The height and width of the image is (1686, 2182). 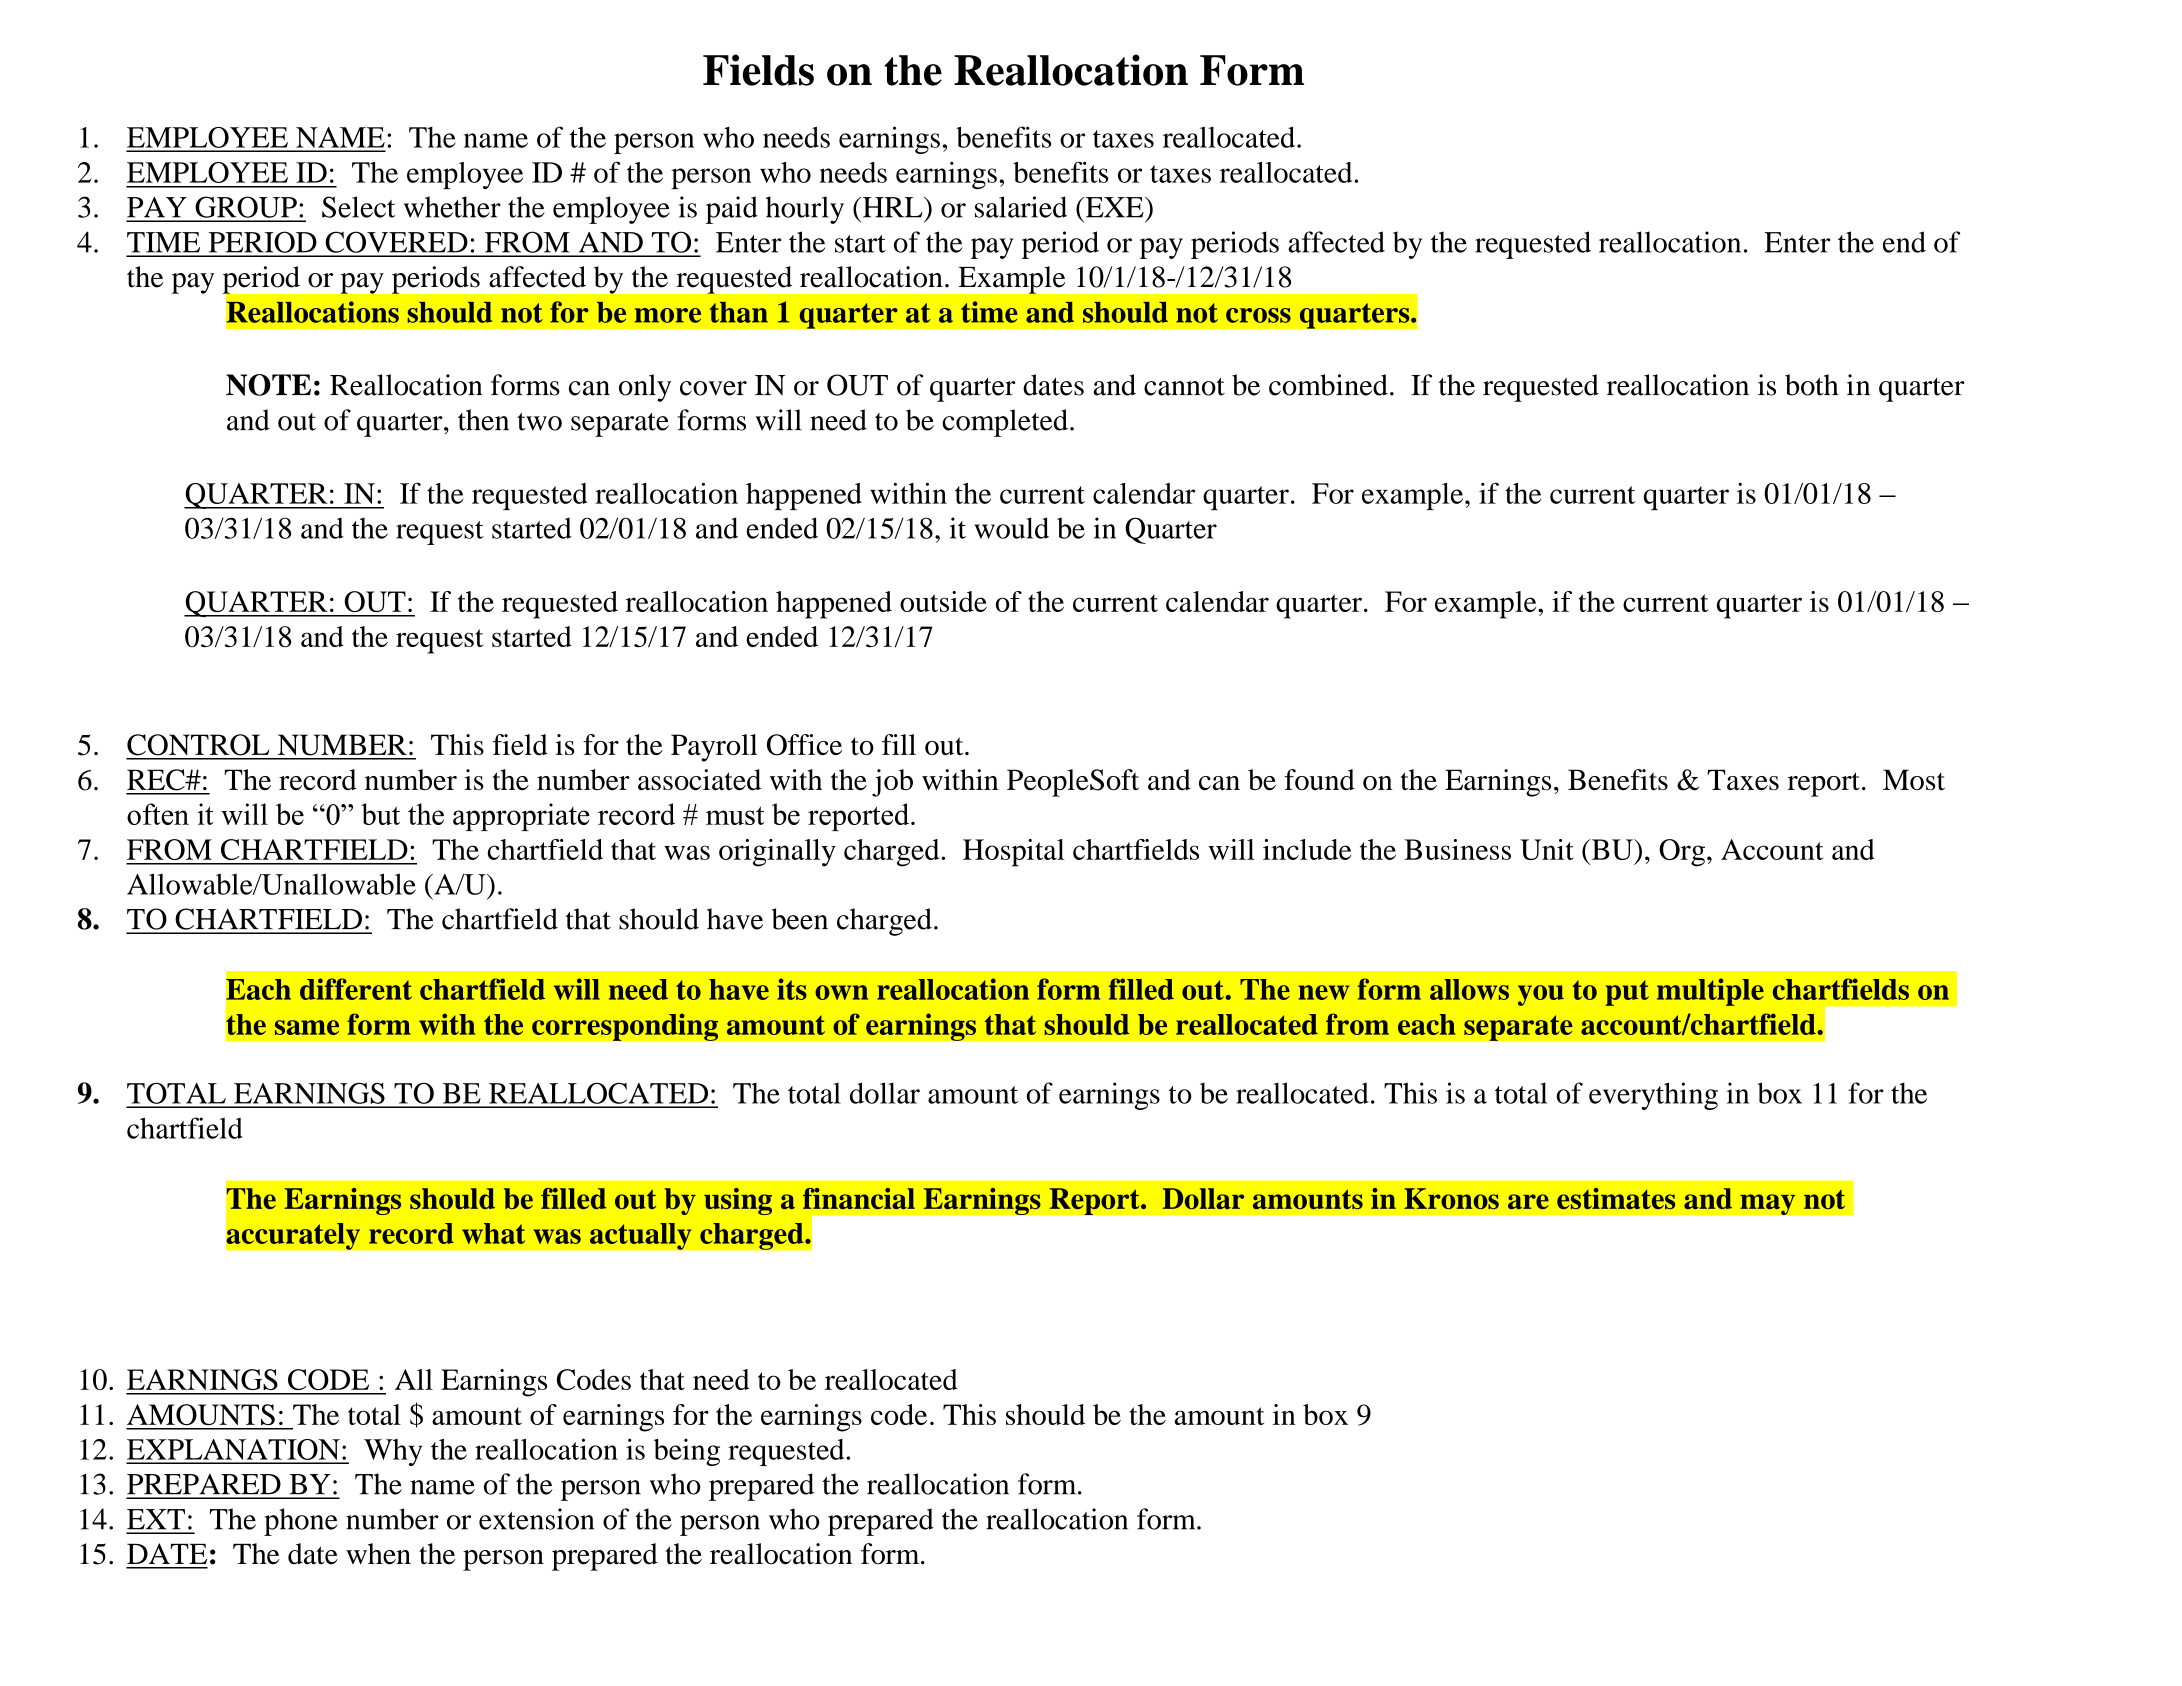 What do you see at coordinates (1914, 780) in the image?
I see `Most` at bounding box center [1914, 780].
